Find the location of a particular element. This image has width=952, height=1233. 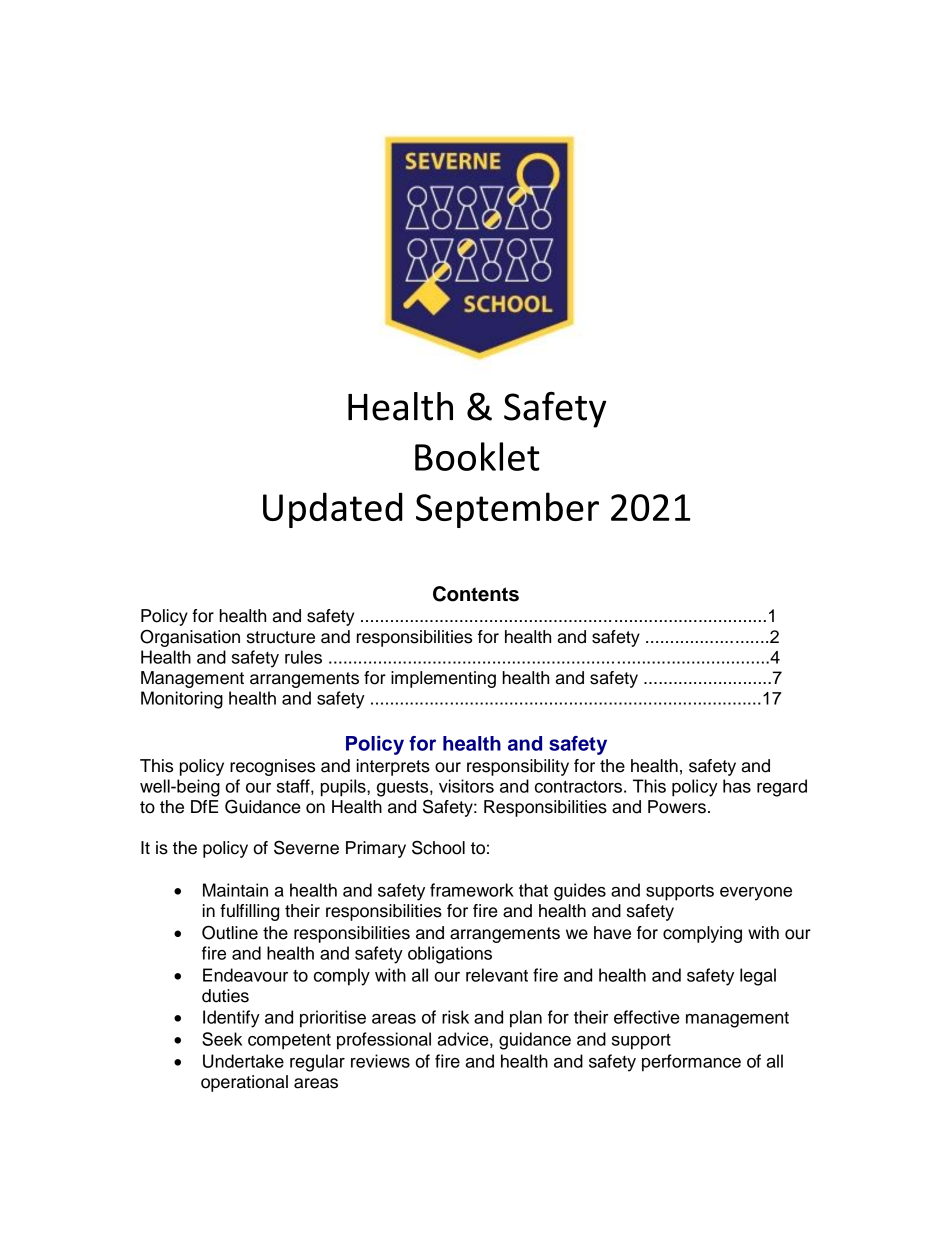

visitors is located at coordinates (466, 786).
